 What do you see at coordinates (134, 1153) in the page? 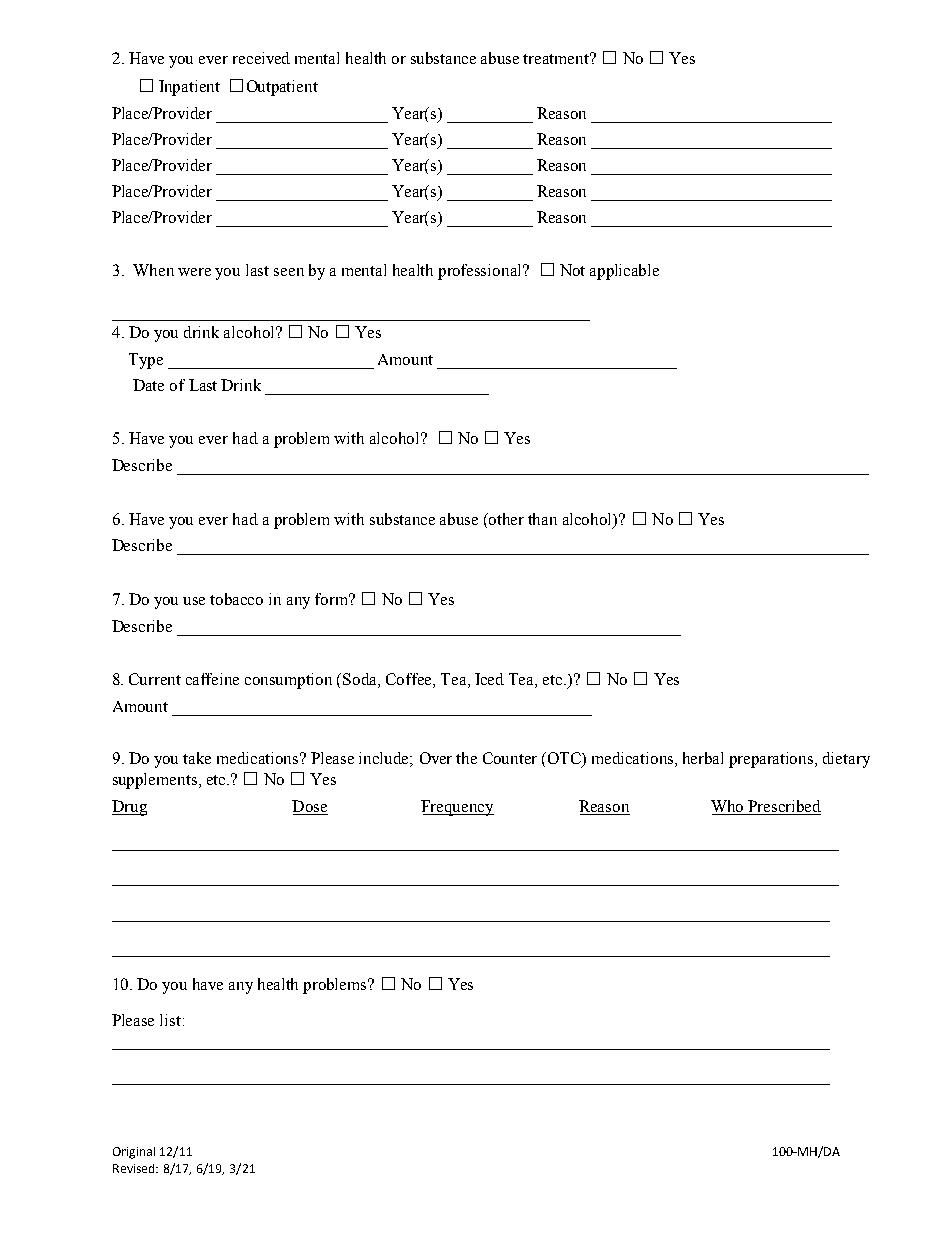
I see `Original` at bounding box center [134, 1153].
